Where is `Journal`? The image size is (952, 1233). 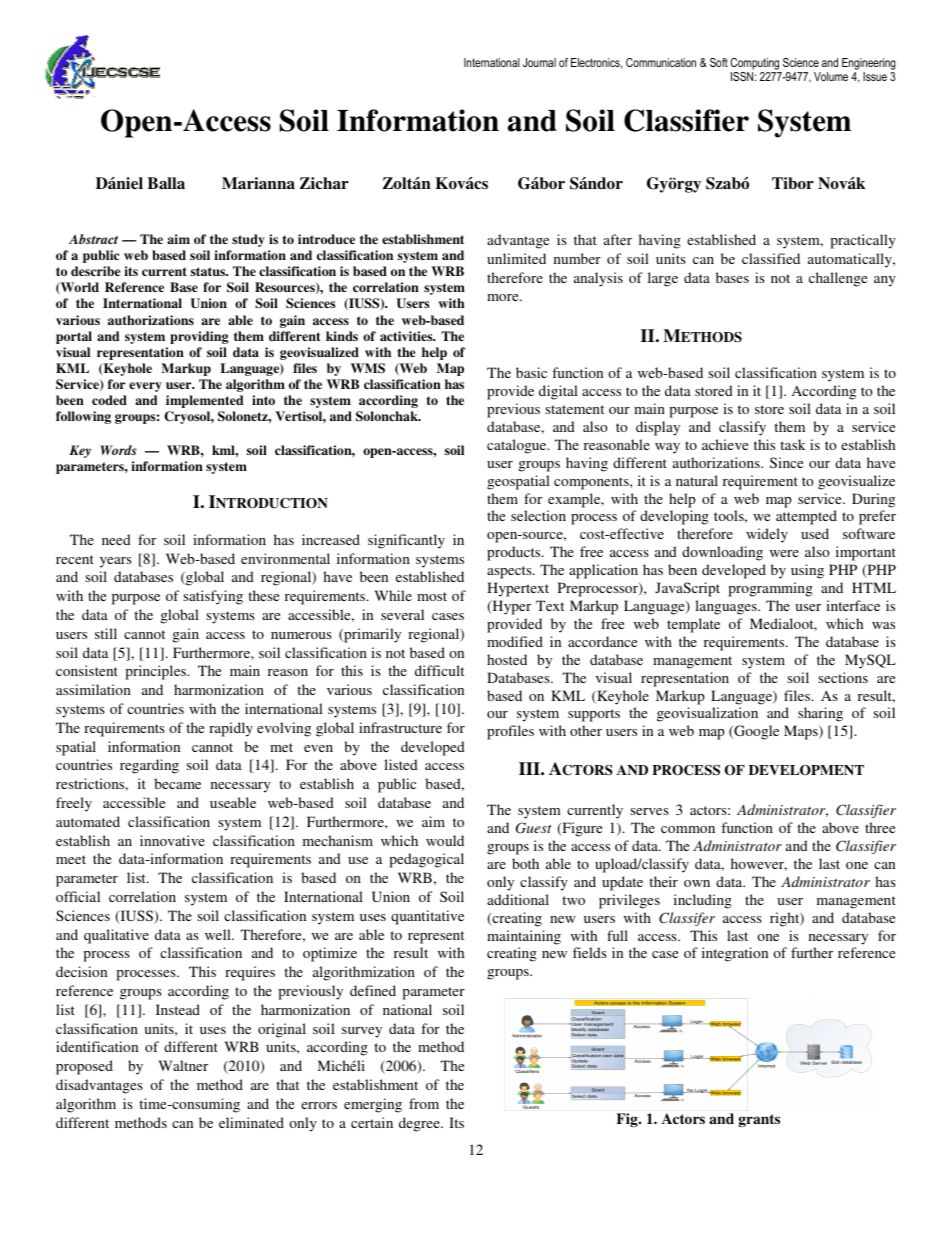
Journal is located at coordinates (539, 62).
